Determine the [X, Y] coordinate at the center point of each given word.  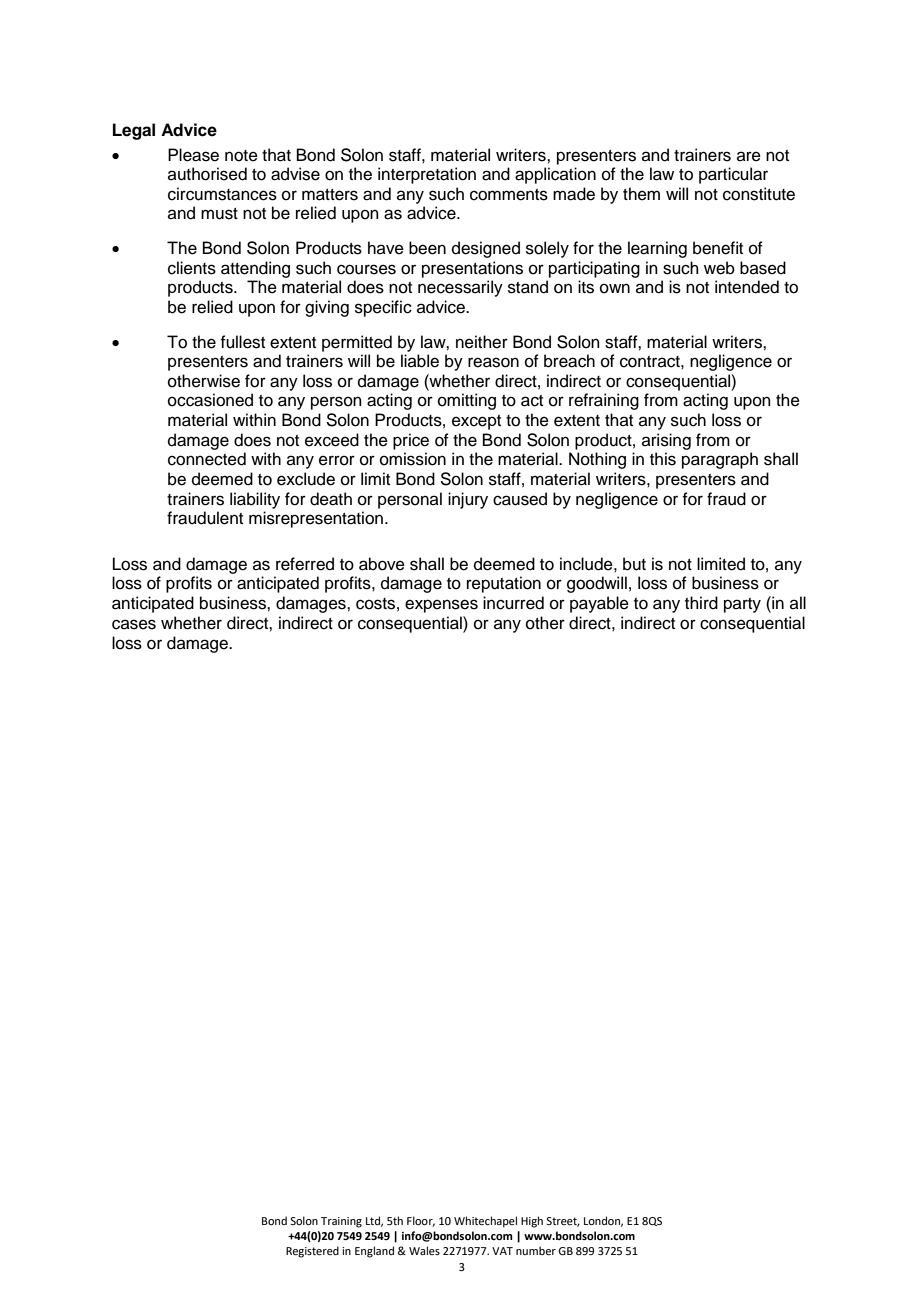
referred [305, 564]
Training [341, 1222]
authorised [207, 174]
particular [733, 175]
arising [666, 441]
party [742, 605]
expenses [441, 606]
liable [420, 361]
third [701, 603]
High [532, 1222]
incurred [513, 603]
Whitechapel [485, 1222]
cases [134, 624]
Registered [312, 1252]
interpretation [427, 175]
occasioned [210, 400]
